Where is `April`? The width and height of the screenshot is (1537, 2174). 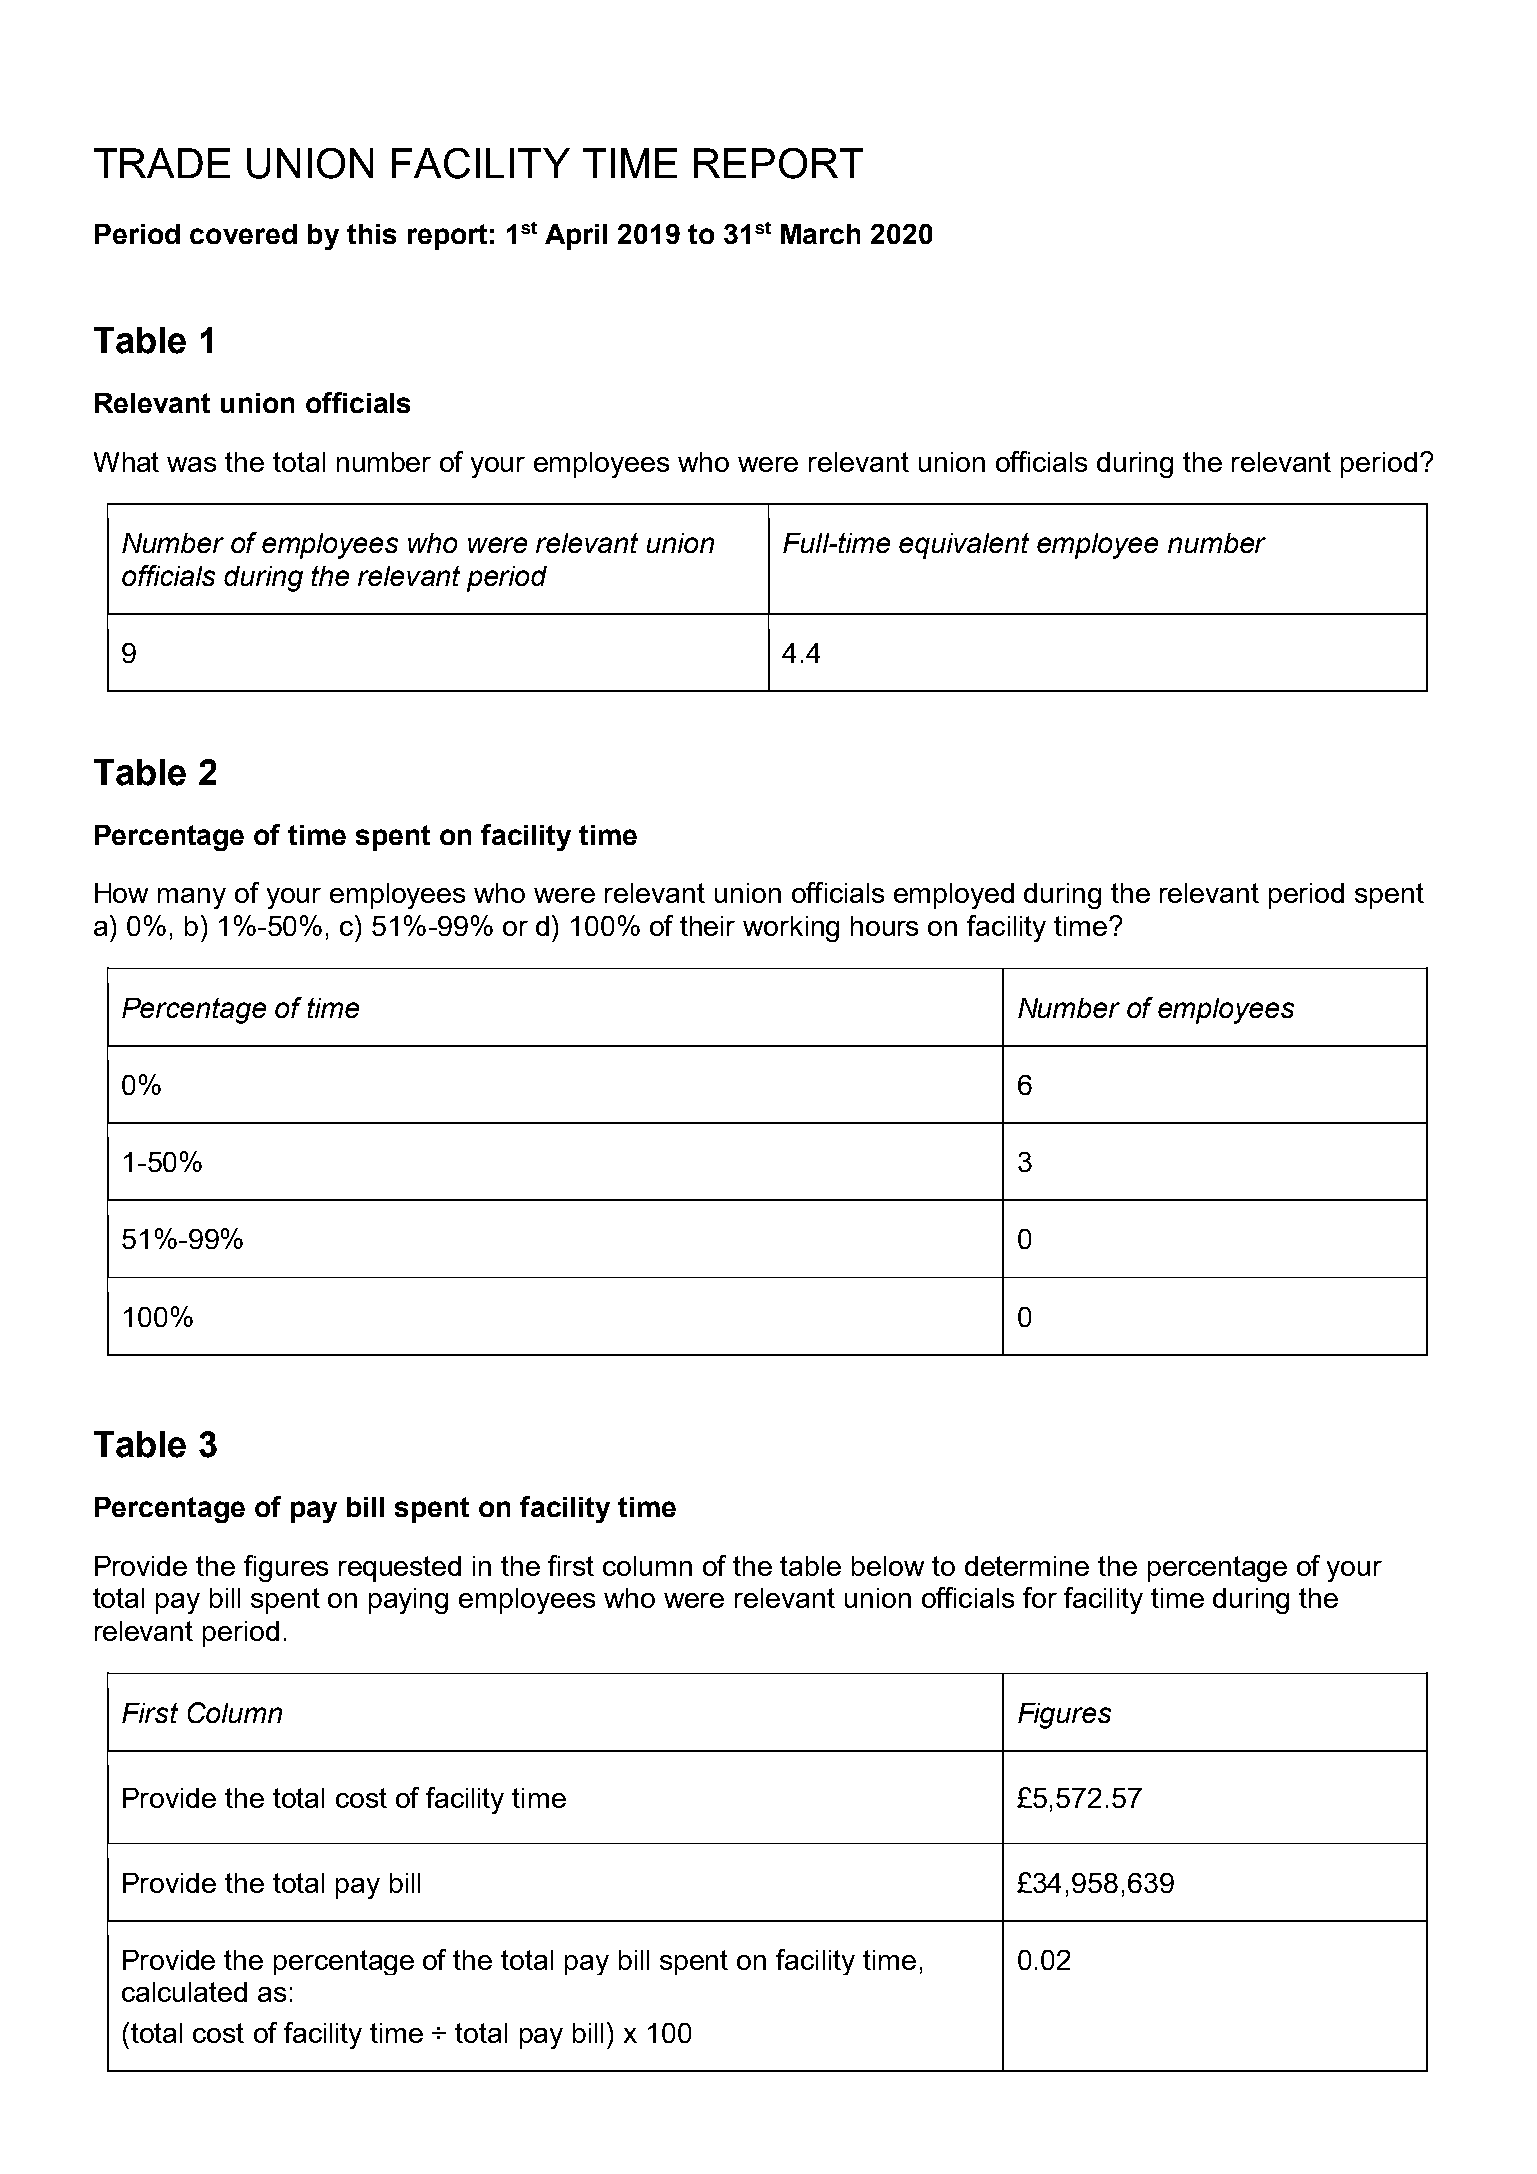
April is located at coordinates (576, 237).
